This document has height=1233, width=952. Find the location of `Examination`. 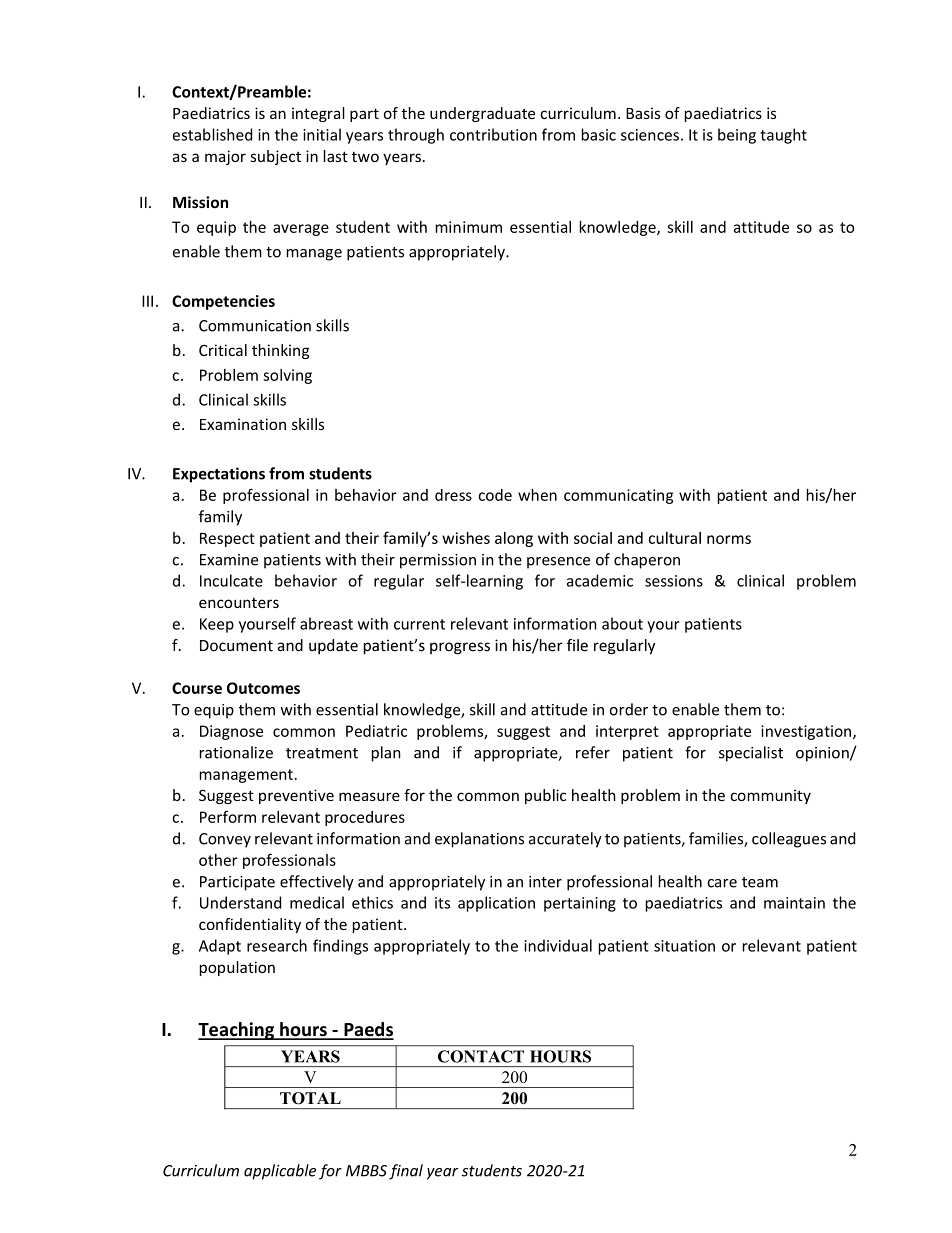

Examination is located at coordinates (243, 424).
